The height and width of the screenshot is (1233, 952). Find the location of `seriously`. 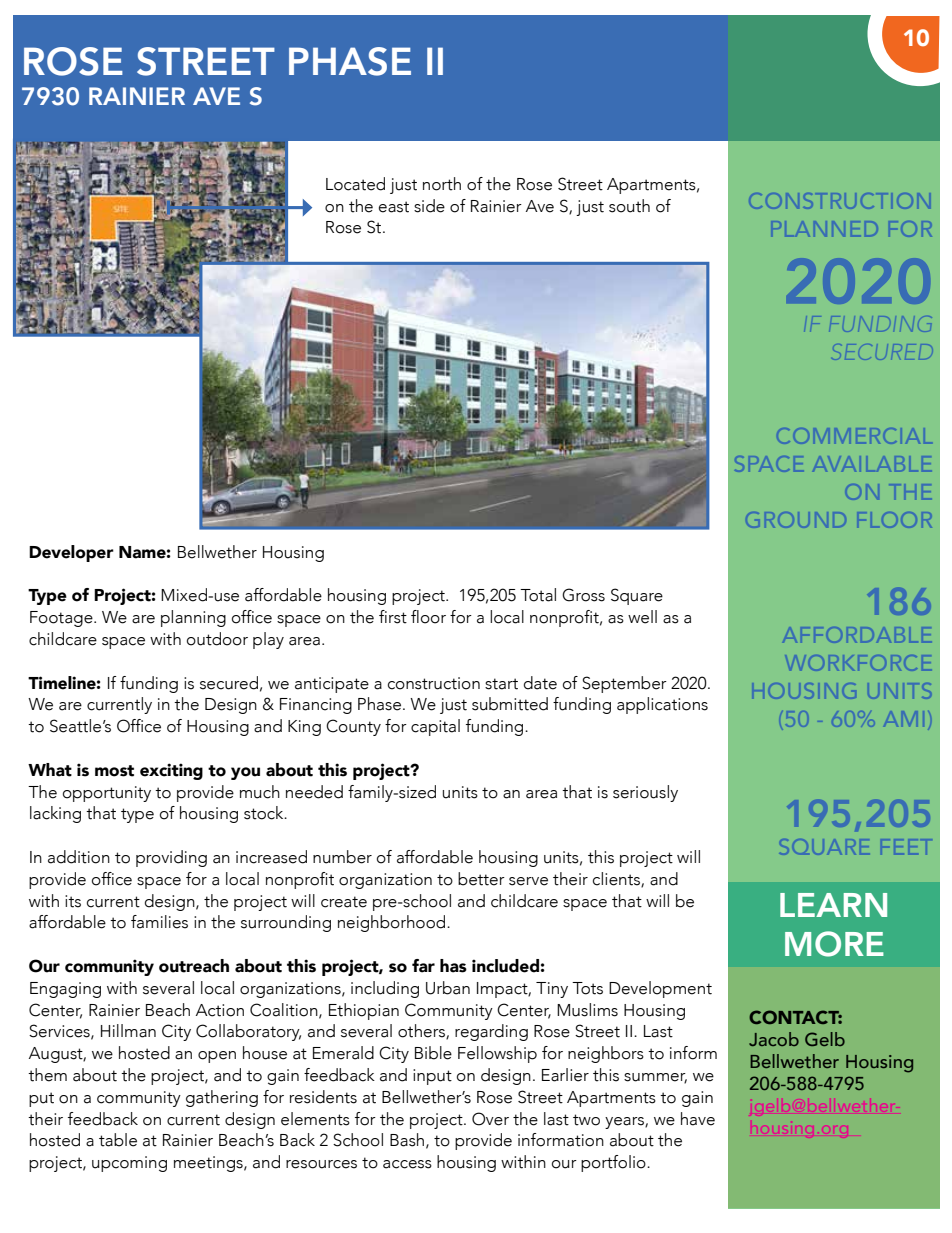

seriously is located at coordinates (645, 793).
